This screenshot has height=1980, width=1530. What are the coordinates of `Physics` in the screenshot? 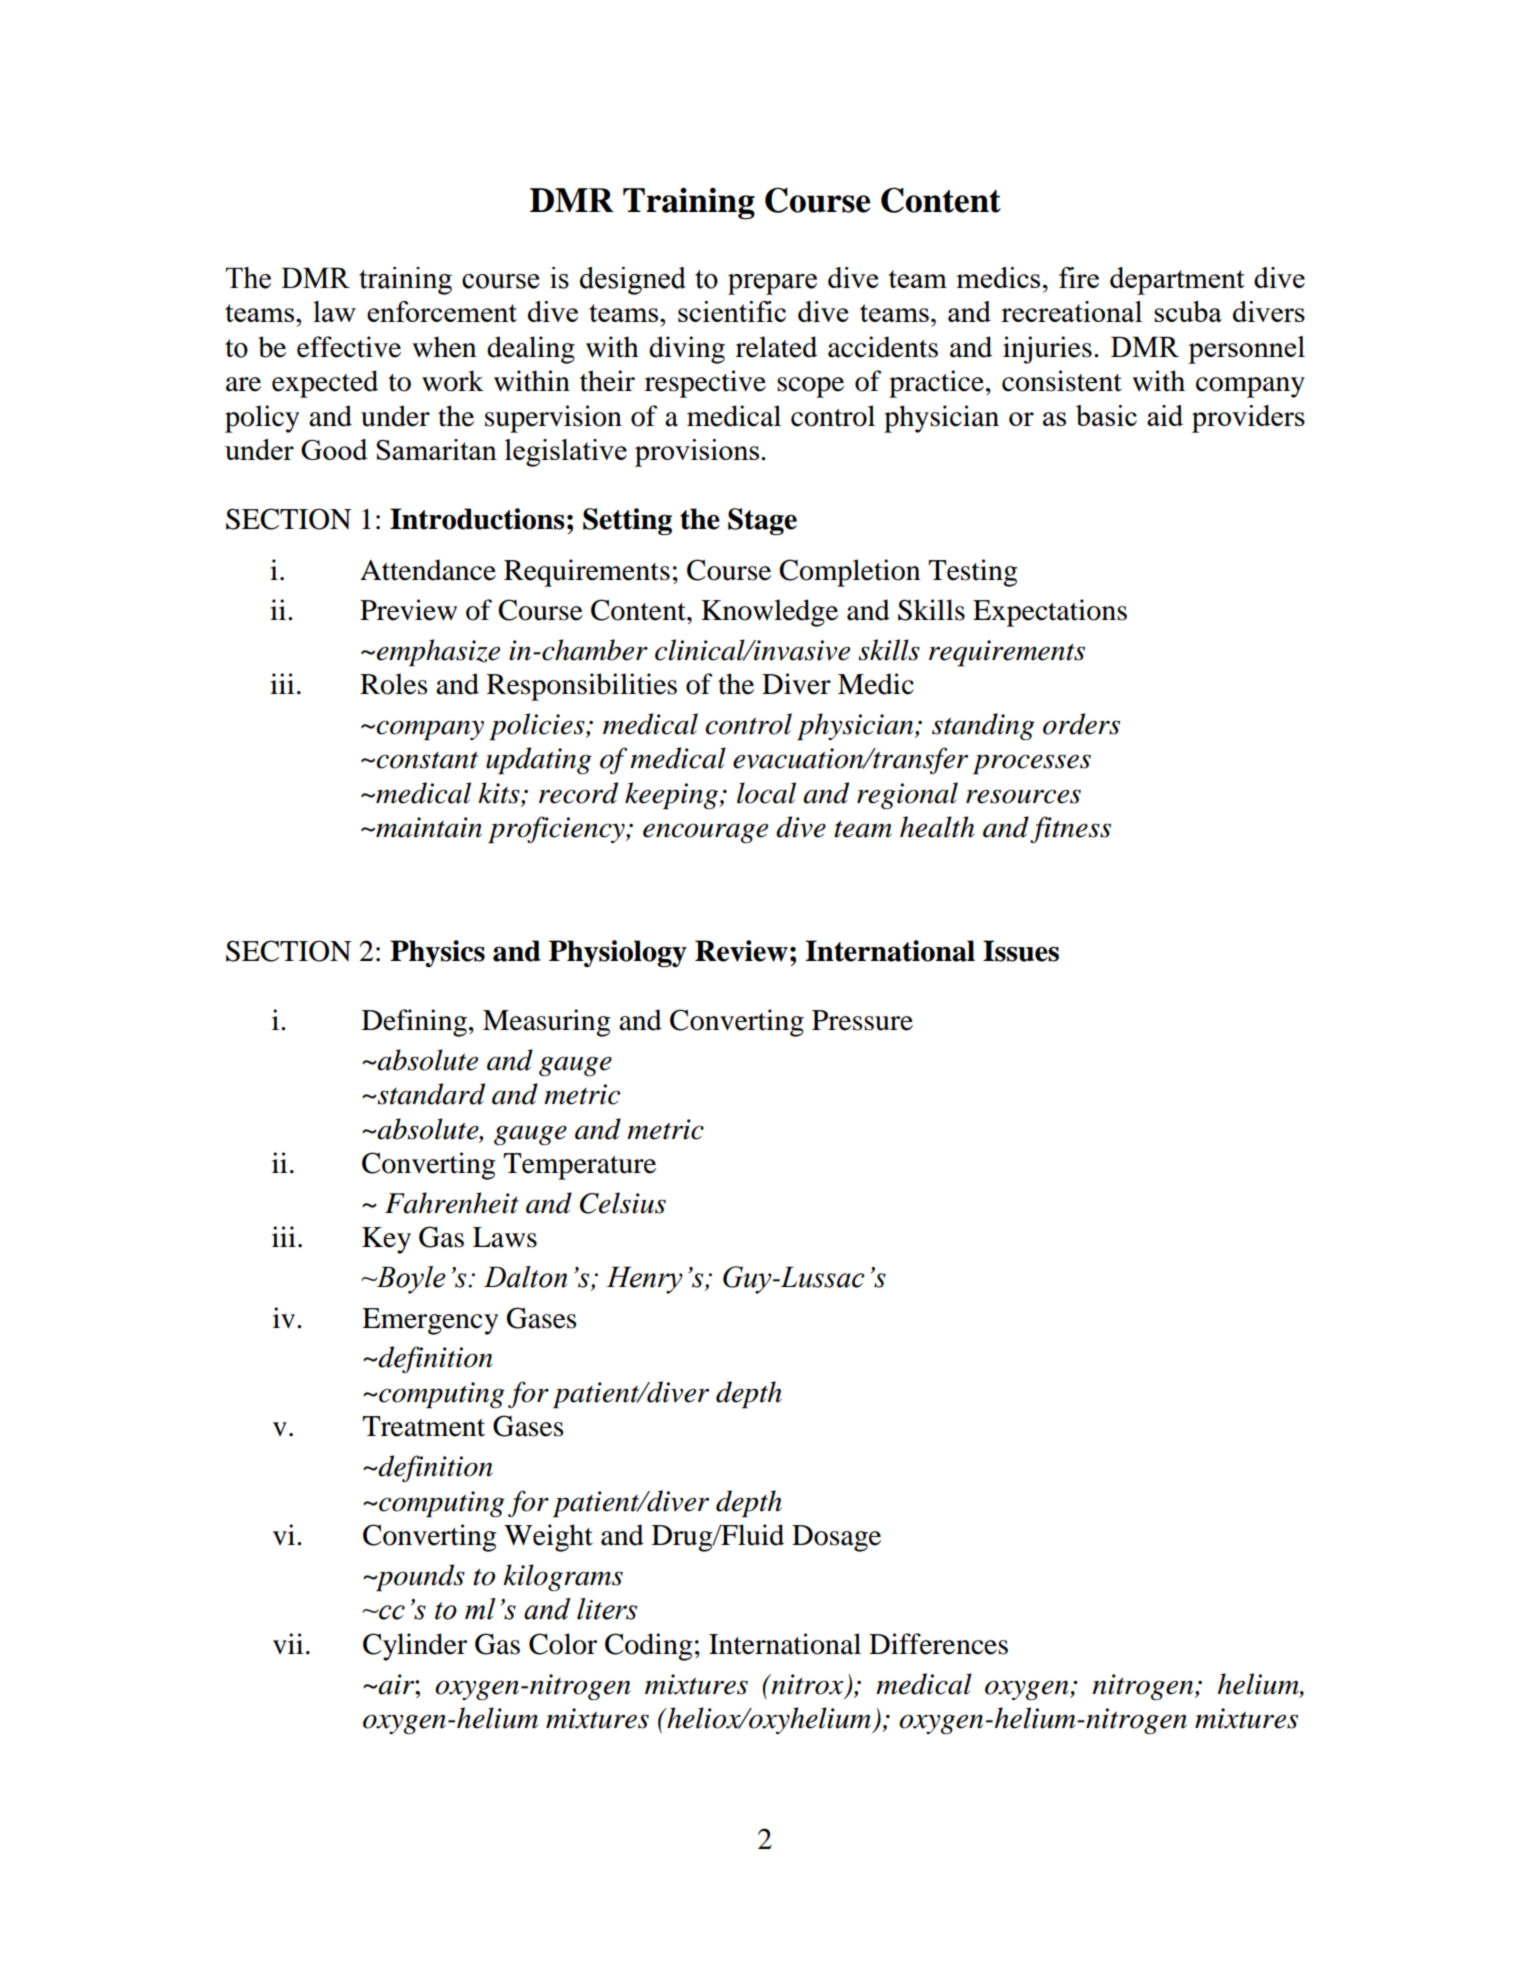 It's located at (437, 953).
